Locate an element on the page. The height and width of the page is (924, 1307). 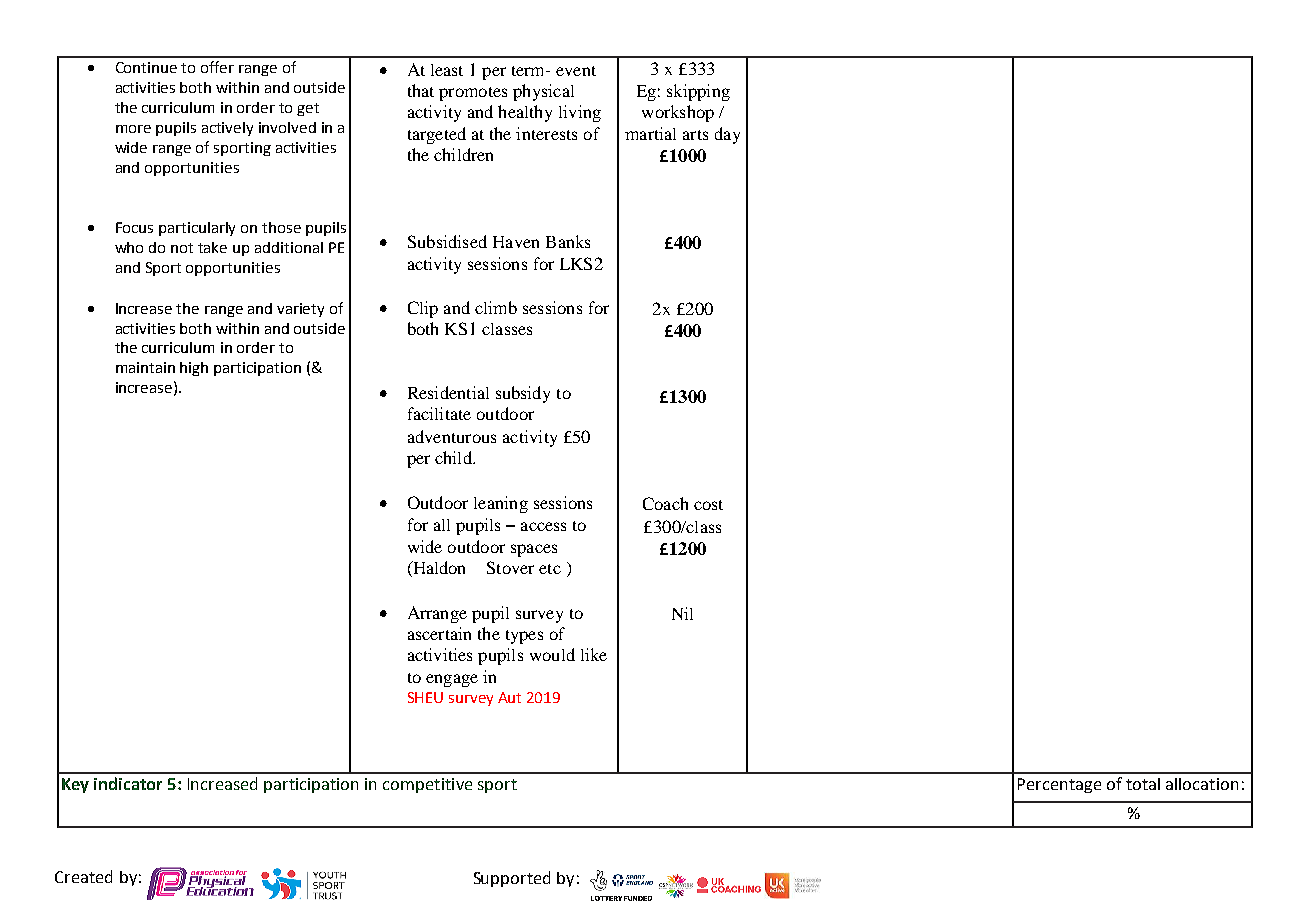
Nil is located at coordinates (682, 613).
